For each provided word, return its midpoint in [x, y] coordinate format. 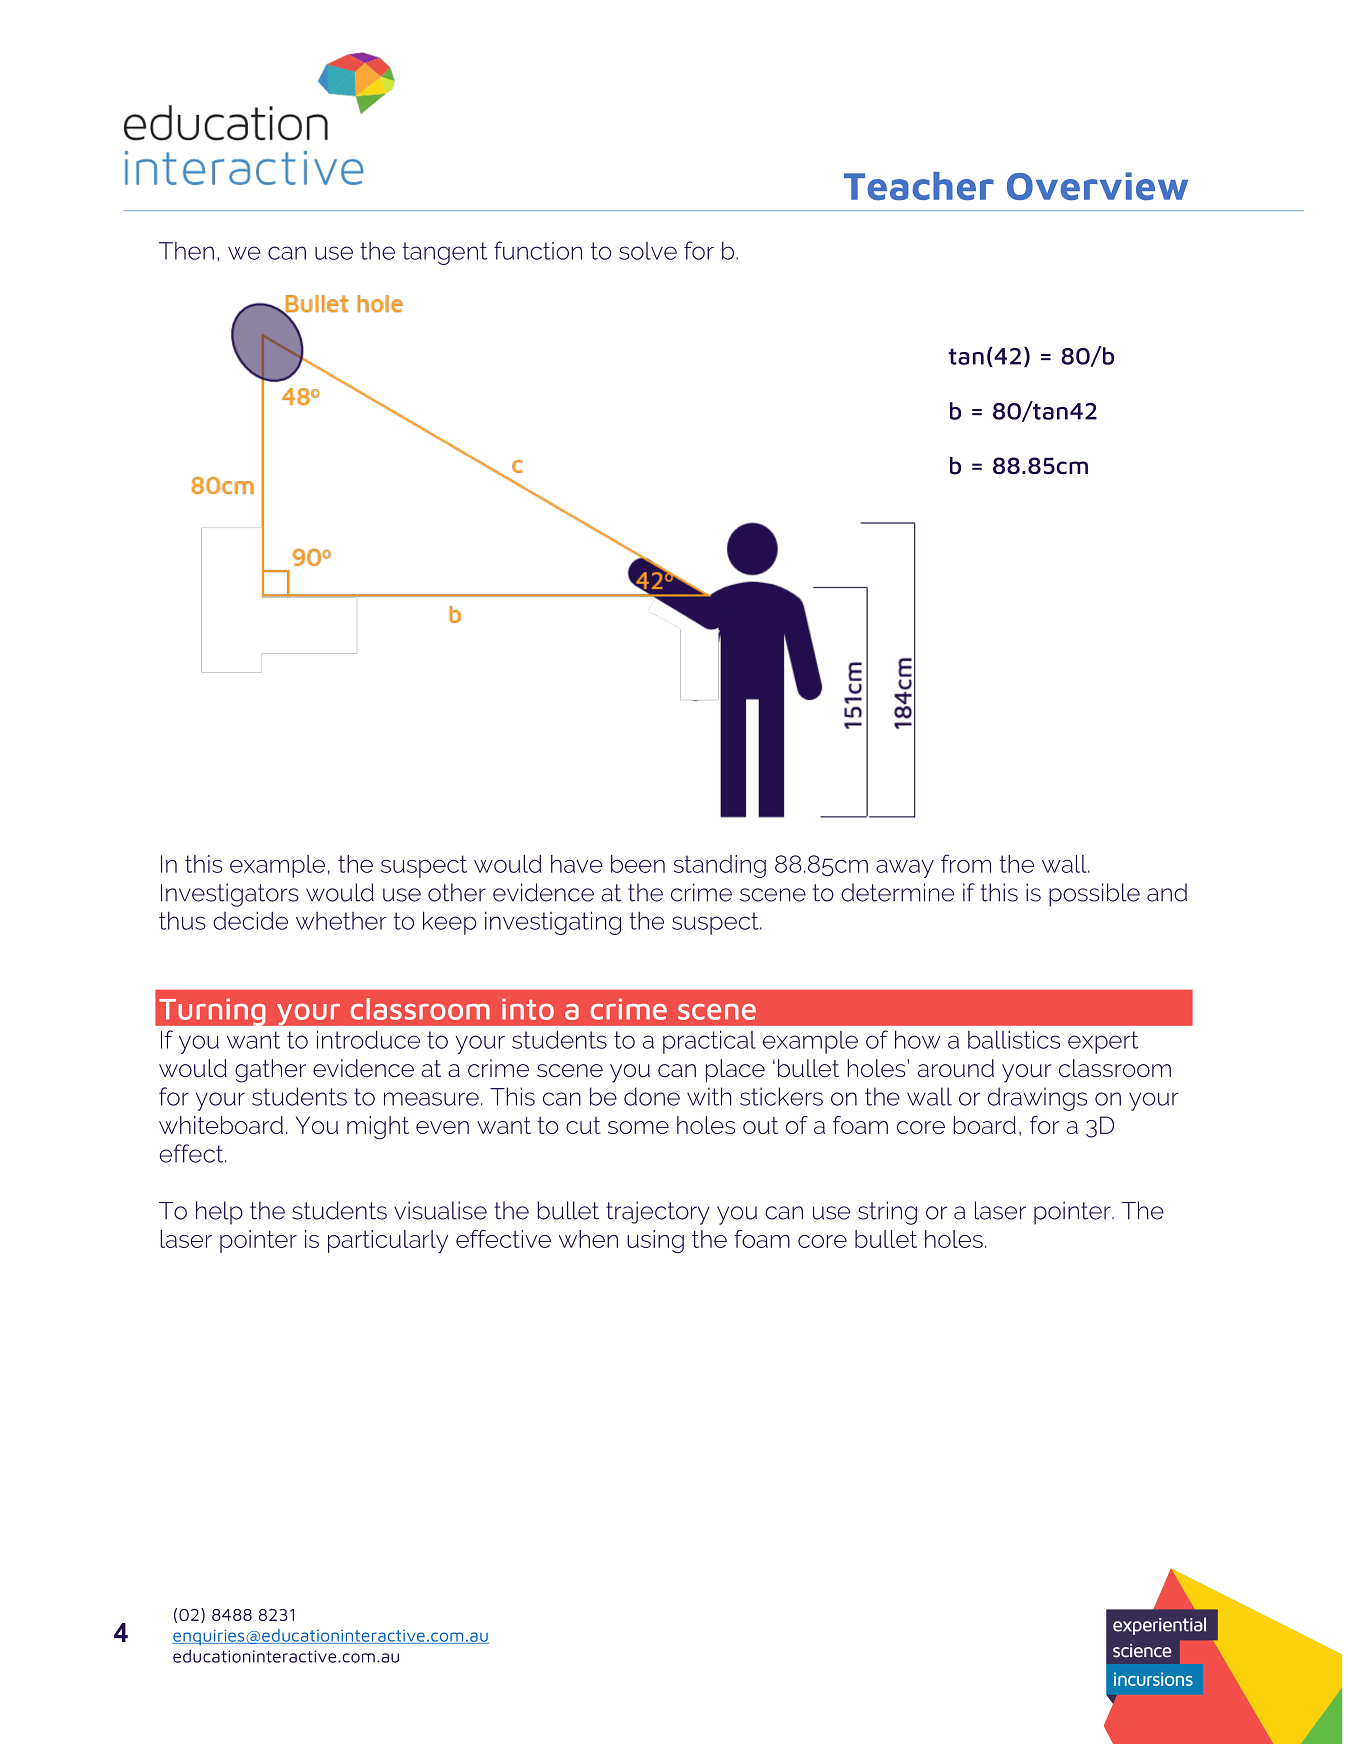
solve [648, 251]
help [219, 1213]
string [887, 1213]
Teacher [919, 186]
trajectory [658, 1213]
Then [186, 251]
